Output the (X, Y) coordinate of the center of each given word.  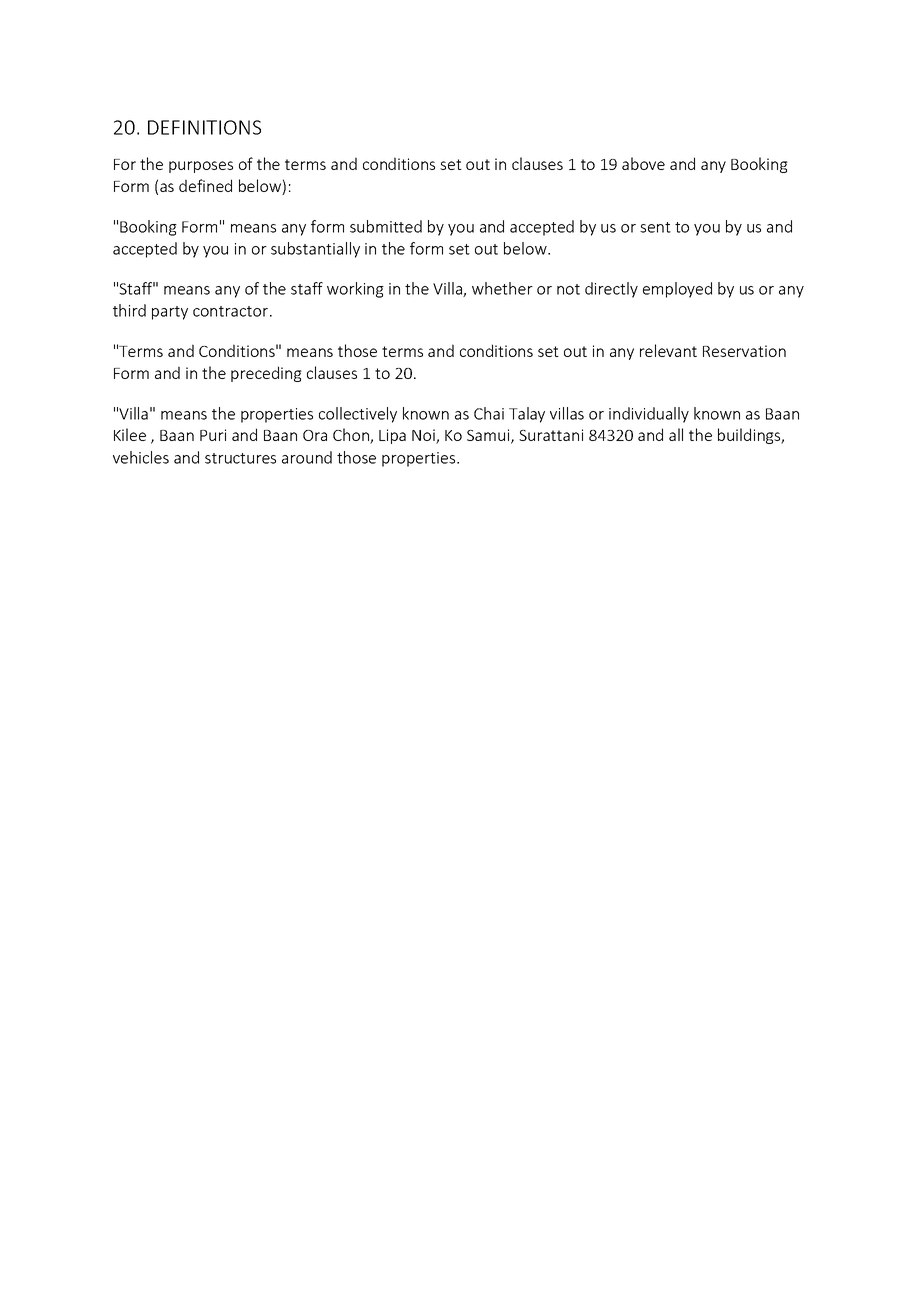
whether (502, 288)
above (643, 163)
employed (677, 290)
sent (655, 227)
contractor (232, 311)
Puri (213, 435)
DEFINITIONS (204, 127)
